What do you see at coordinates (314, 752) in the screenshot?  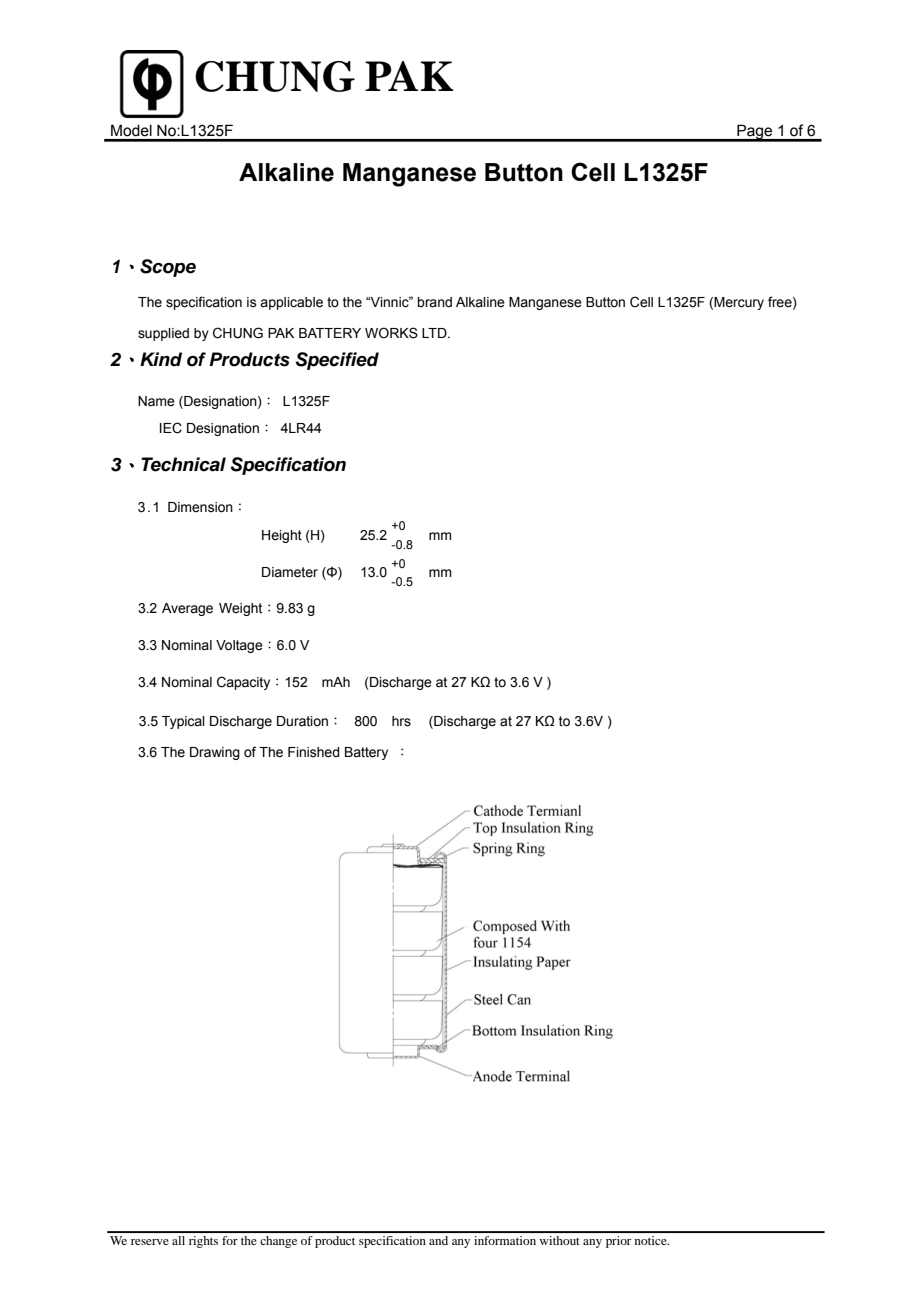 I see `Finished` at bounding box center [314, 752].
